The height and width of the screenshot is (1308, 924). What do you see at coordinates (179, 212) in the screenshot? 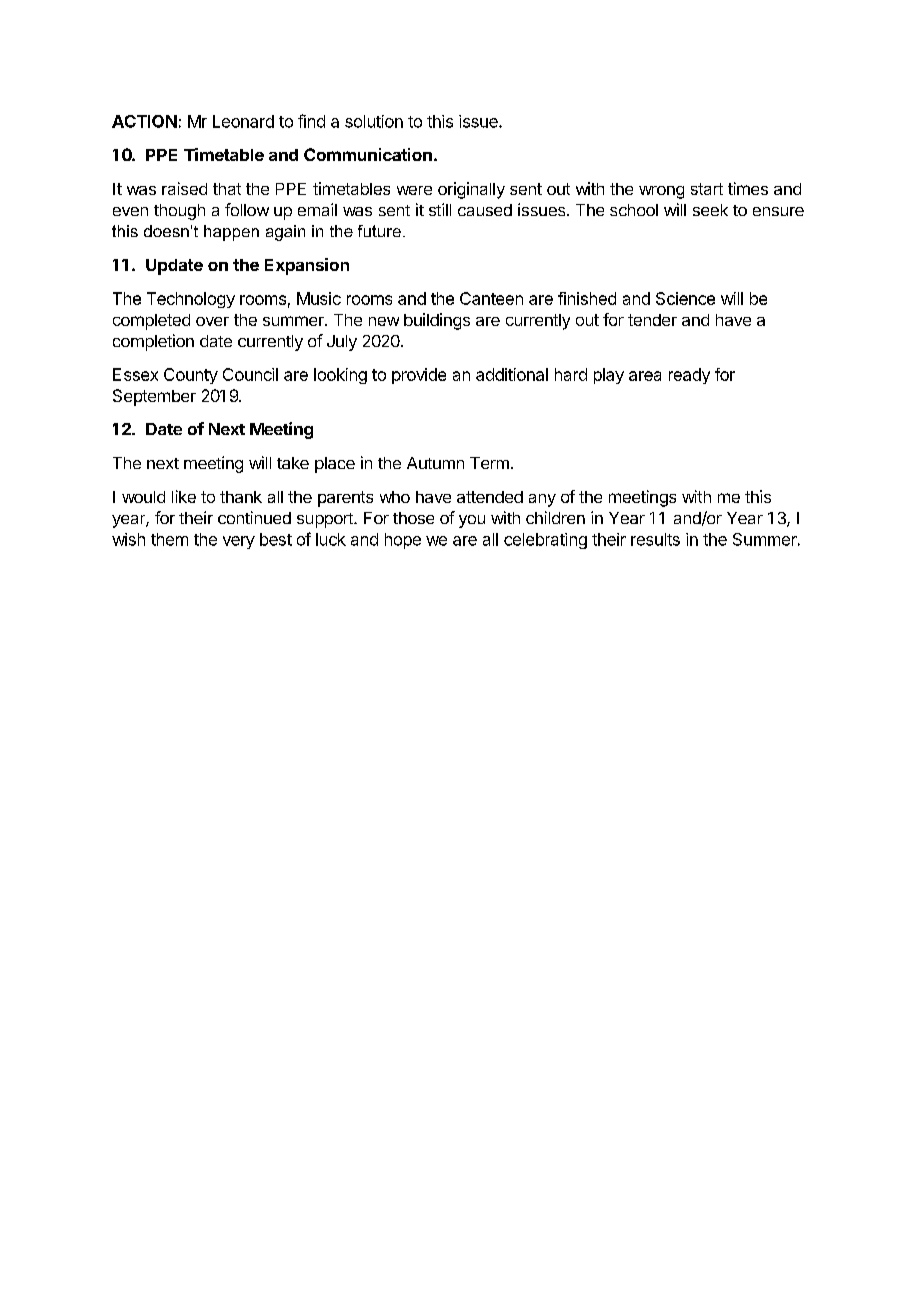
I see `though` at bounding box center [179, 212].
